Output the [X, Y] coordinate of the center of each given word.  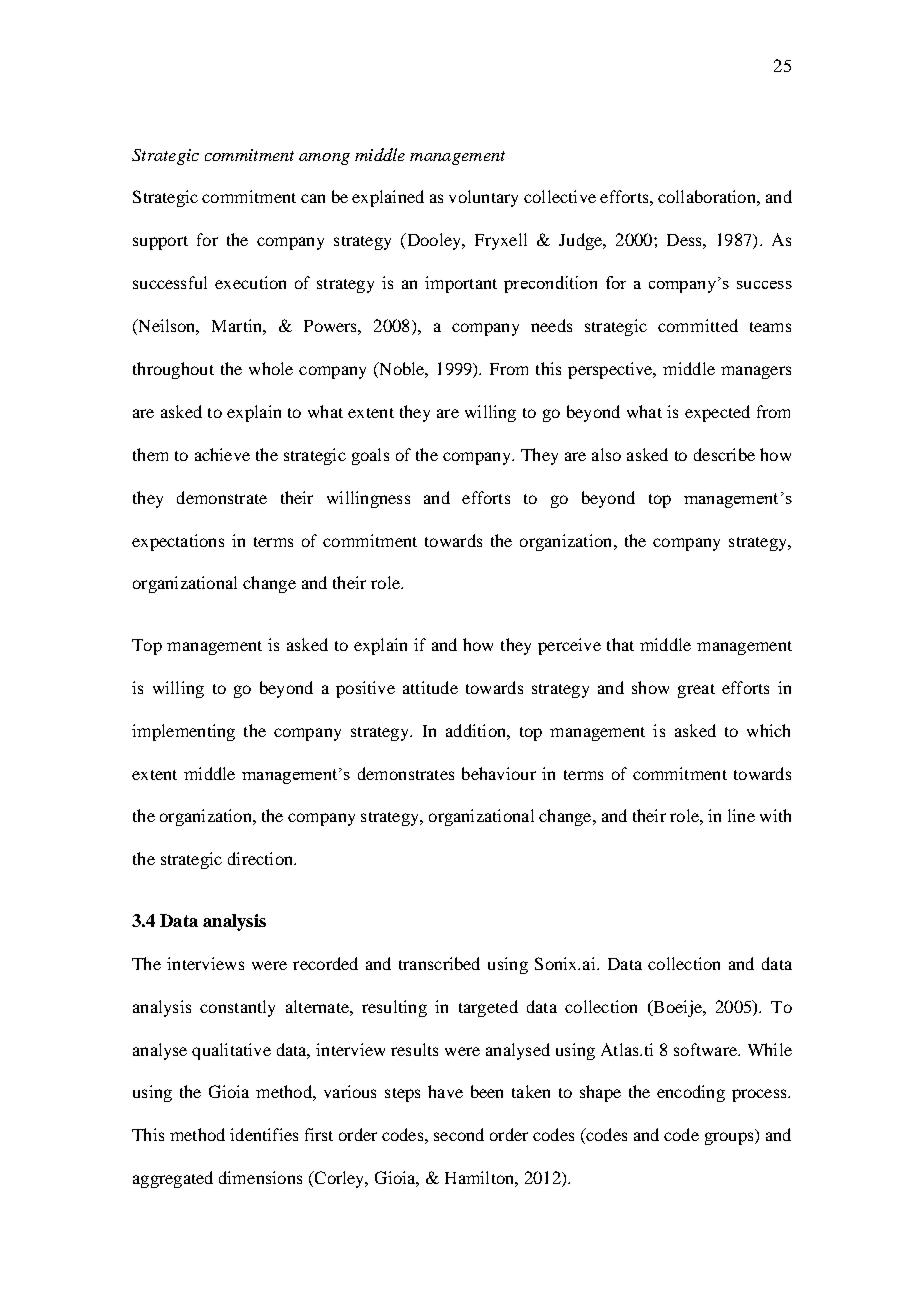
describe [724, 454]
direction [262, 858]
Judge [582, 241]
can [313, 198]
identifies [264, 1134]
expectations [178, 542]
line [741, 815]
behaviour [499, 773]
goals [370, 456]
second [459, 1134]
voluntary [483, 198]
